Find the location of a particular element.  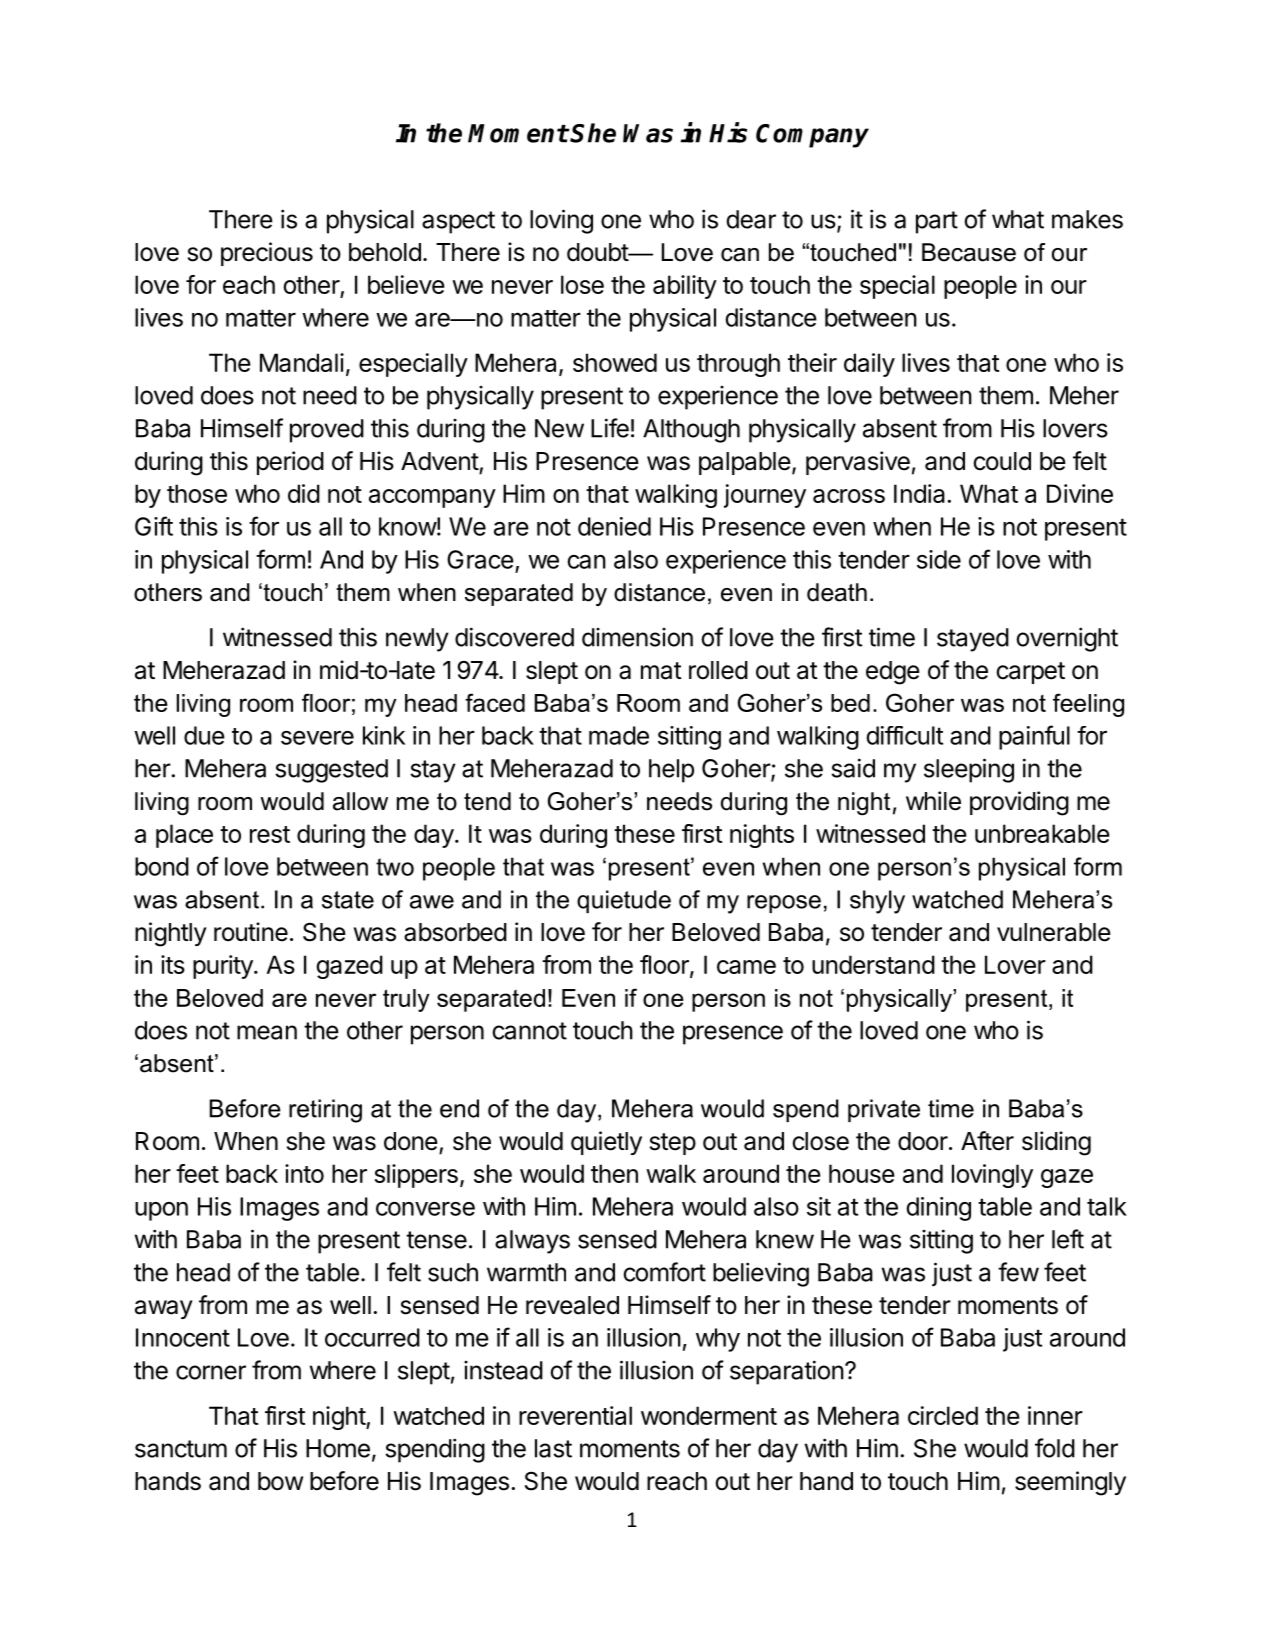

bow is located at coordinates (280, 1481).
